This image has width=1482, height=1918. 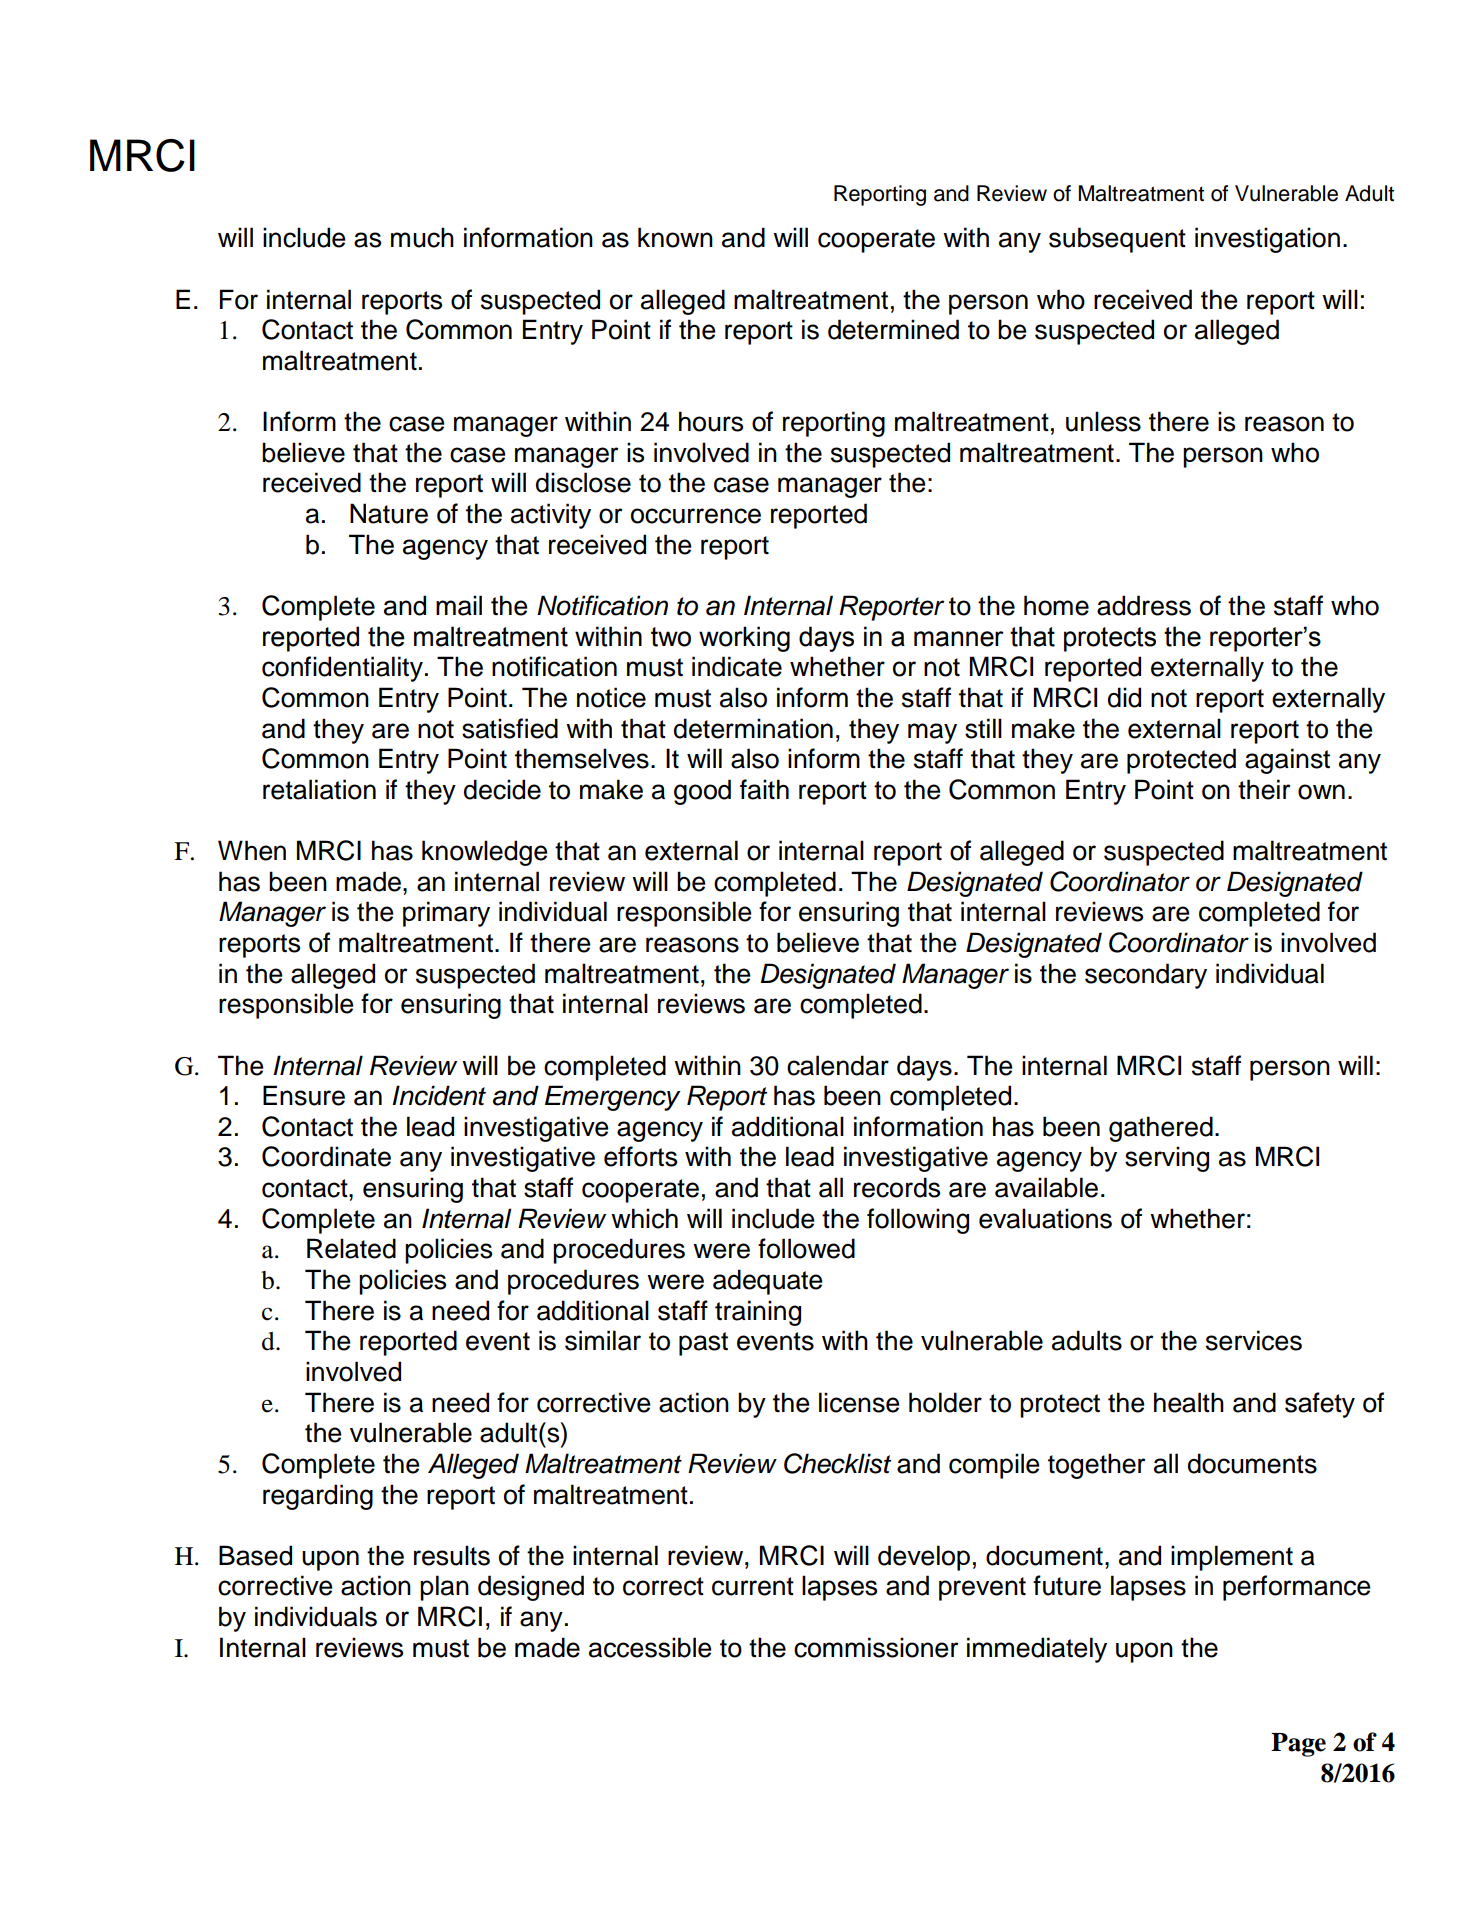 What do you see at coordinates (876, 1647) in the image?
I see `commissioner` at bounding box center [876, 1647].
